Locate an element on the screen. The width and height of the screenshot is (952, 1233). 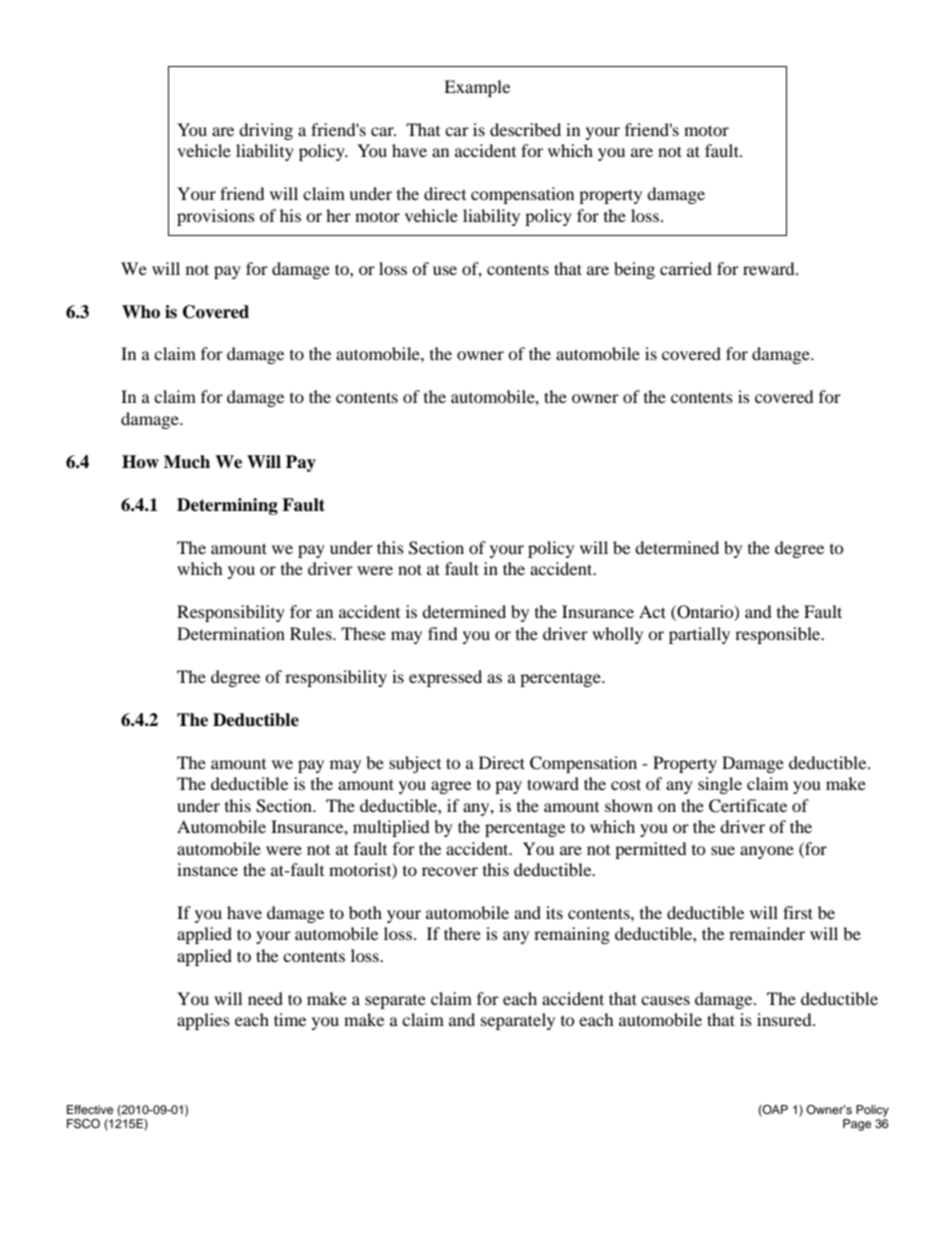
reward is located at coordinates (770, 268).
